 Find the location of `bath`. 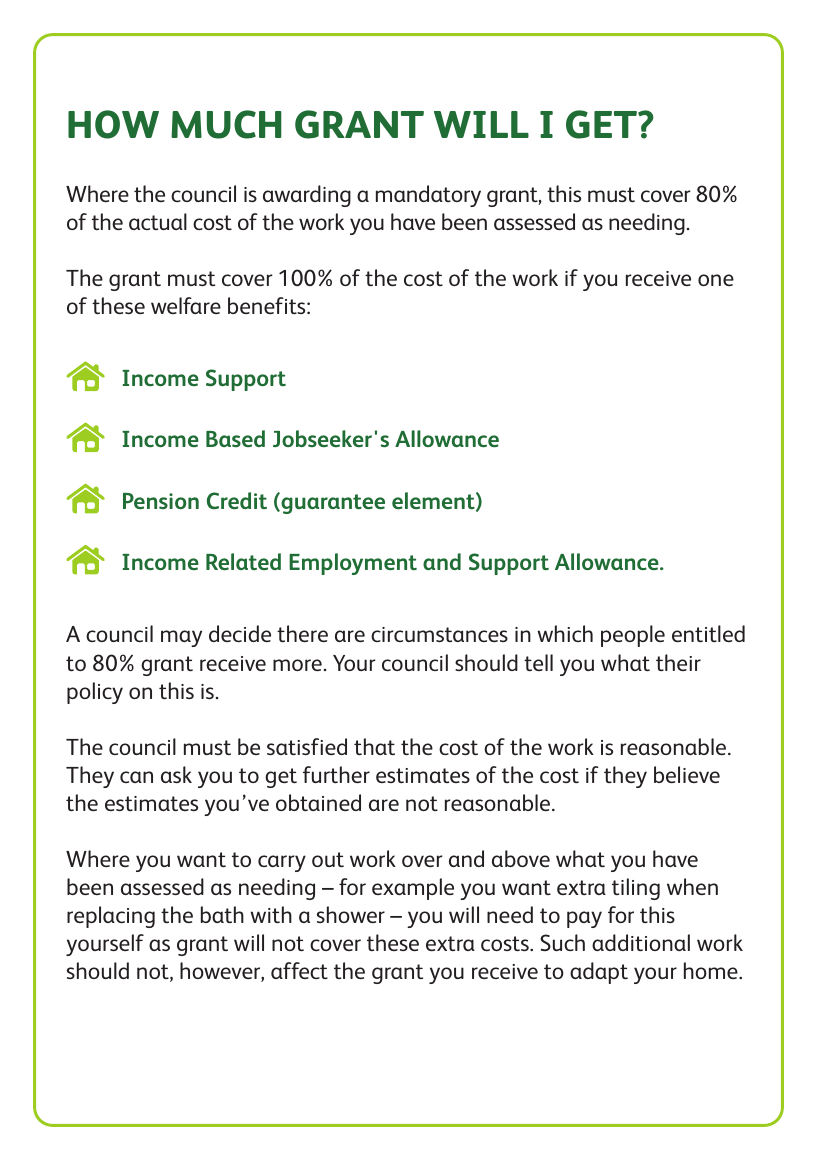

bath is located at coordinates (222, 914).
